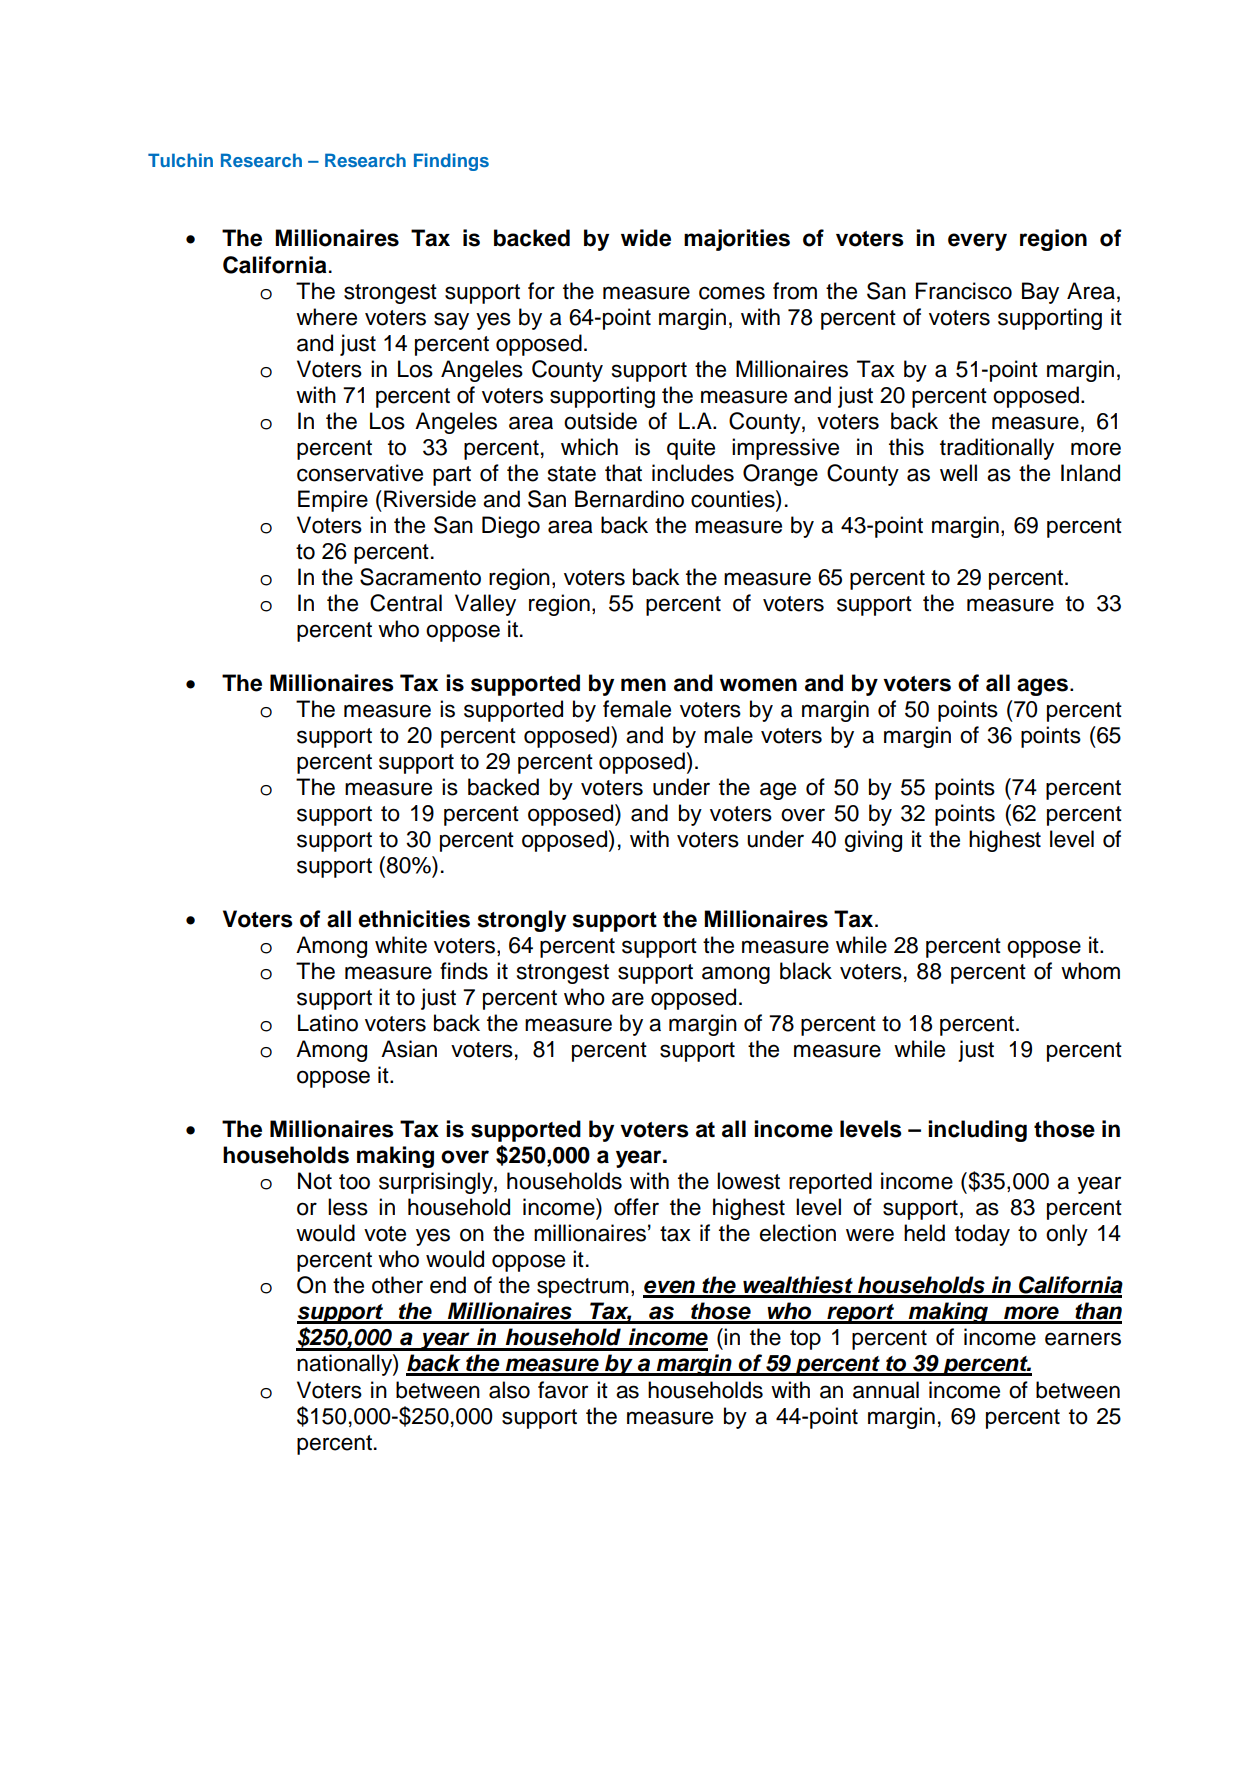 The width and height of the document is (1259, 1782). Describe the element at coordinates (806, 971) in the document. I see `black` at that location.
